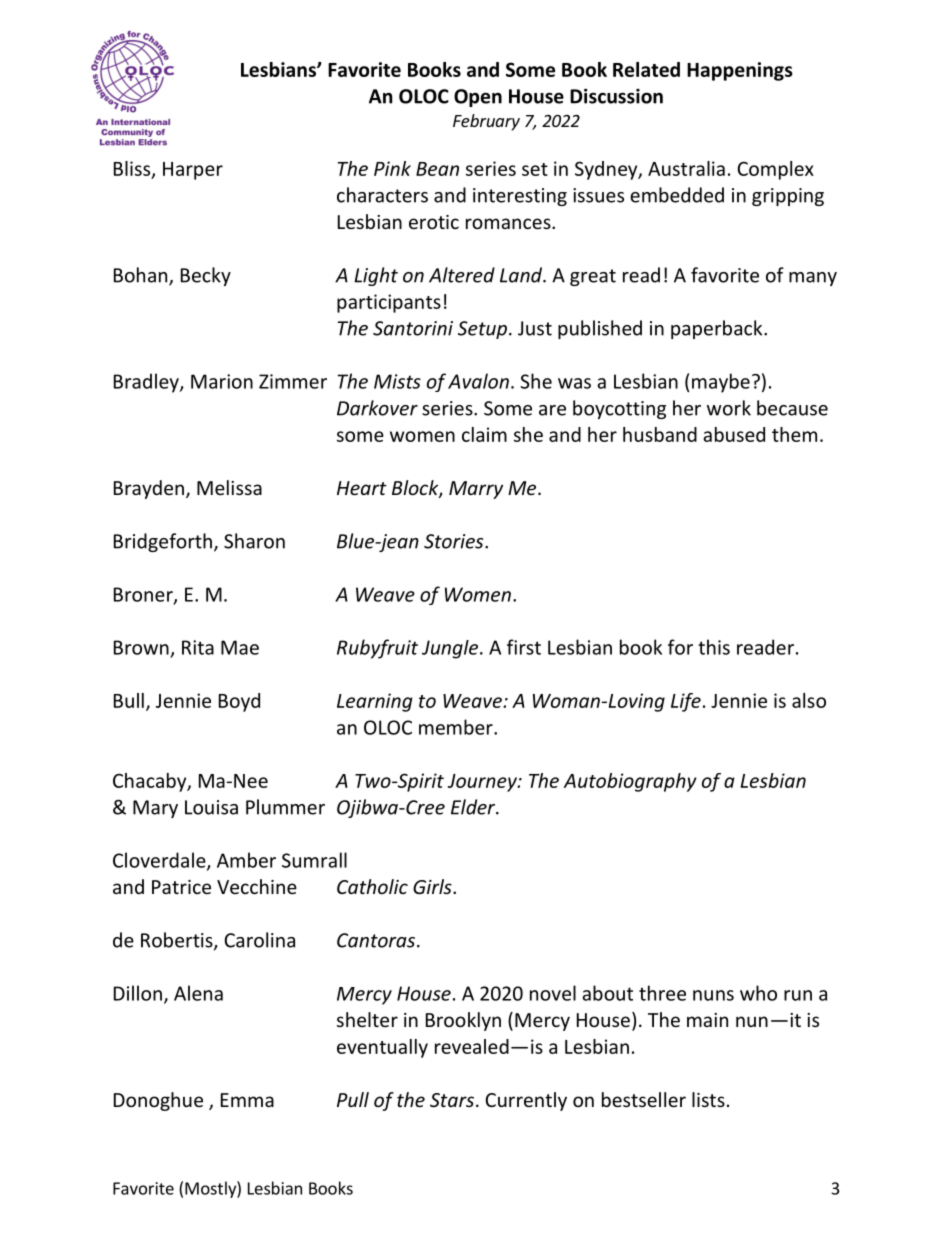  Describe the element at coordinates (457, 727) in the image. I see `member` at that location.
